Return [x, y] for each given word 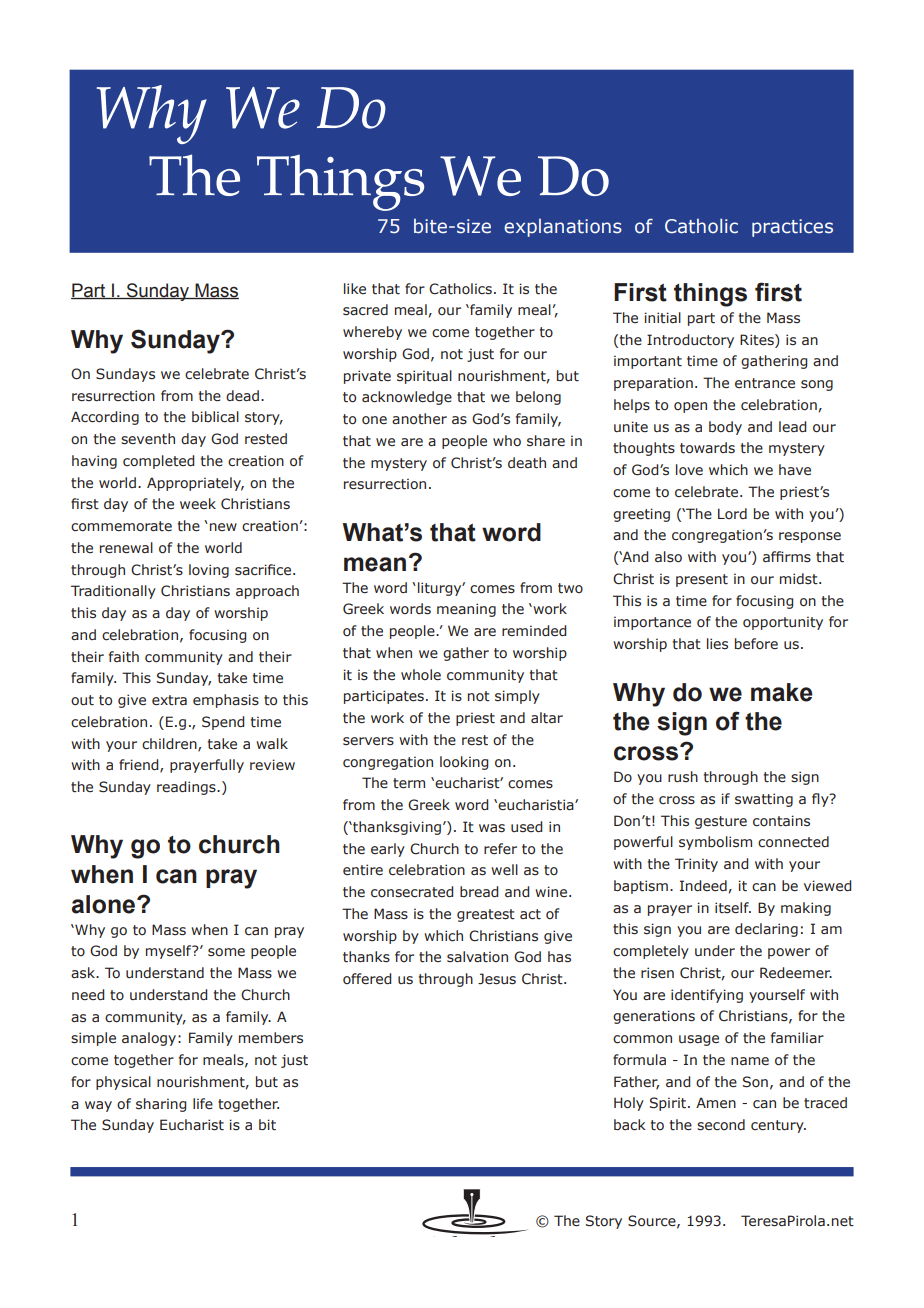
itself [733, 908]
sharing [161, 1105]
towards [707, 448]
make [782, 692]
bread [479, 892]
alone [105, 904]
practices [792, 228]
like [355, 288]
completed [158, 462]
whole [421, 675]
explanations [563, 228]
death [527, 463]
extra [169, 700]
